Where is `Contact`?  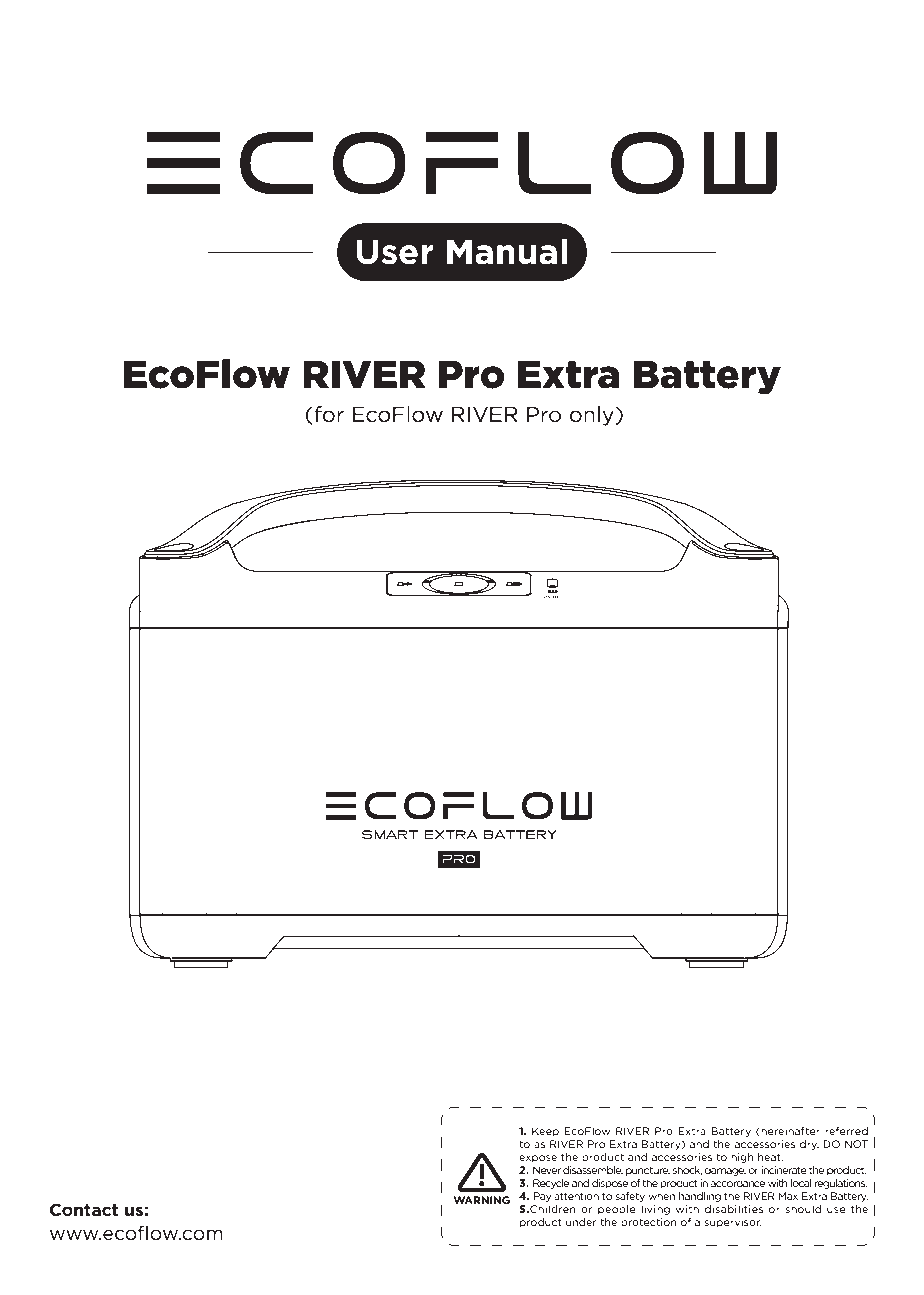
Contact is located at coordinates (84, 1209).
